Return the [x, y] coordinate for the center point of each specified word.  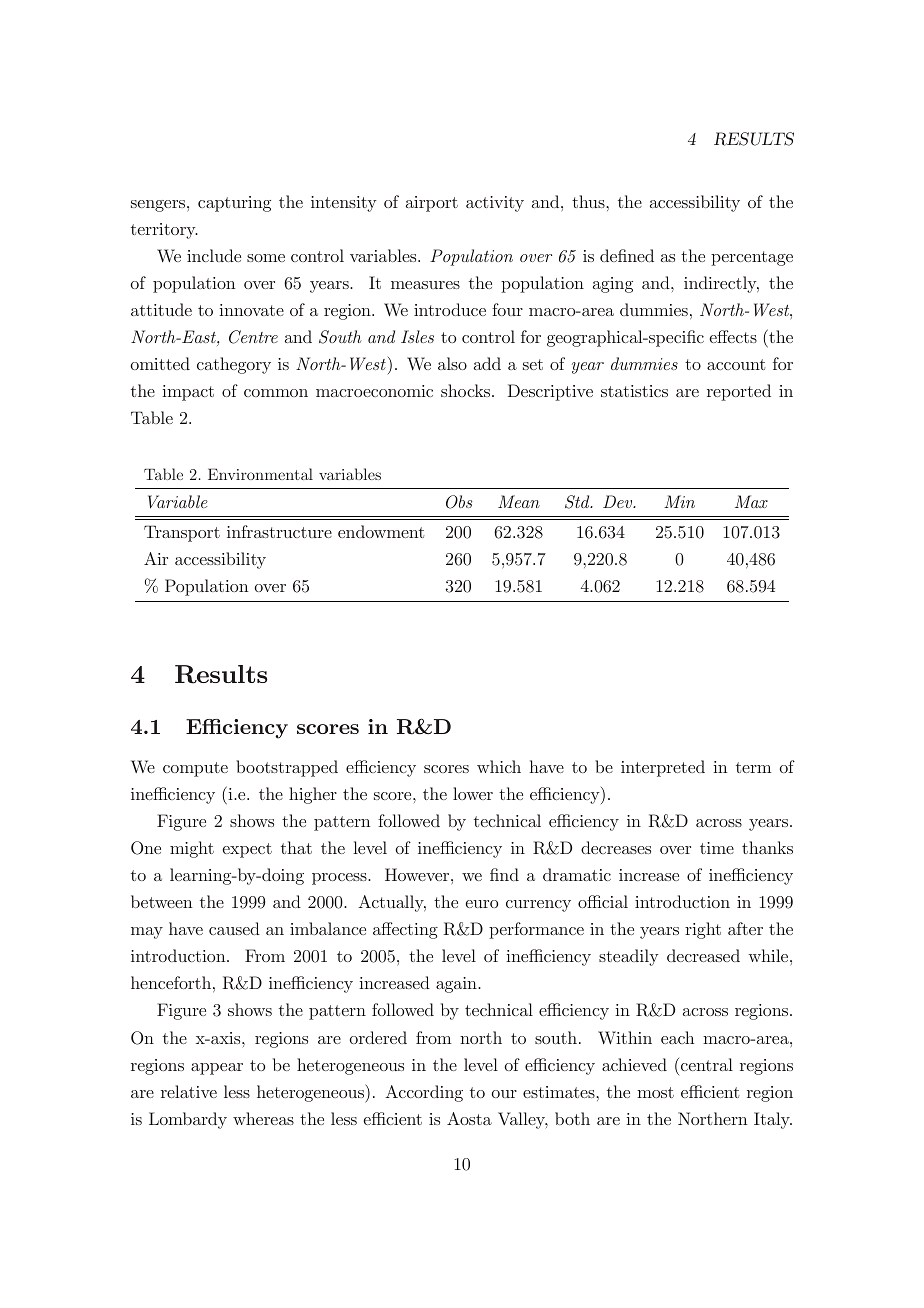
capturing [234, 204]
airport [432, 204]
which [499, 766]
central [707, 1064]
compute [195, 769]
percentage [752, 258]
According [424, 1093]
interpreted [663, 768]
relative [189, 1091]
